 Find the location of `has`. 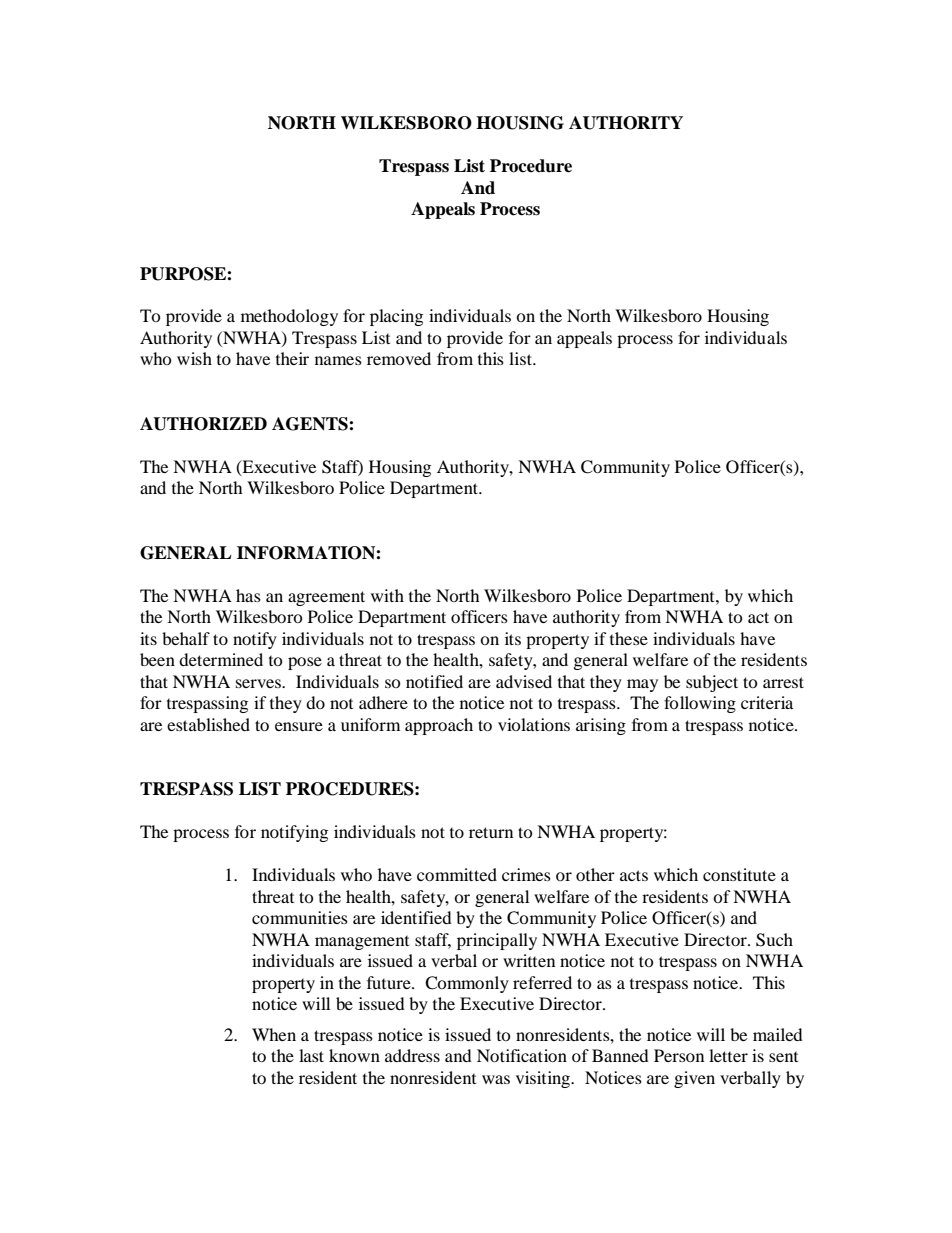

has is located at coordinates (248, 595).
